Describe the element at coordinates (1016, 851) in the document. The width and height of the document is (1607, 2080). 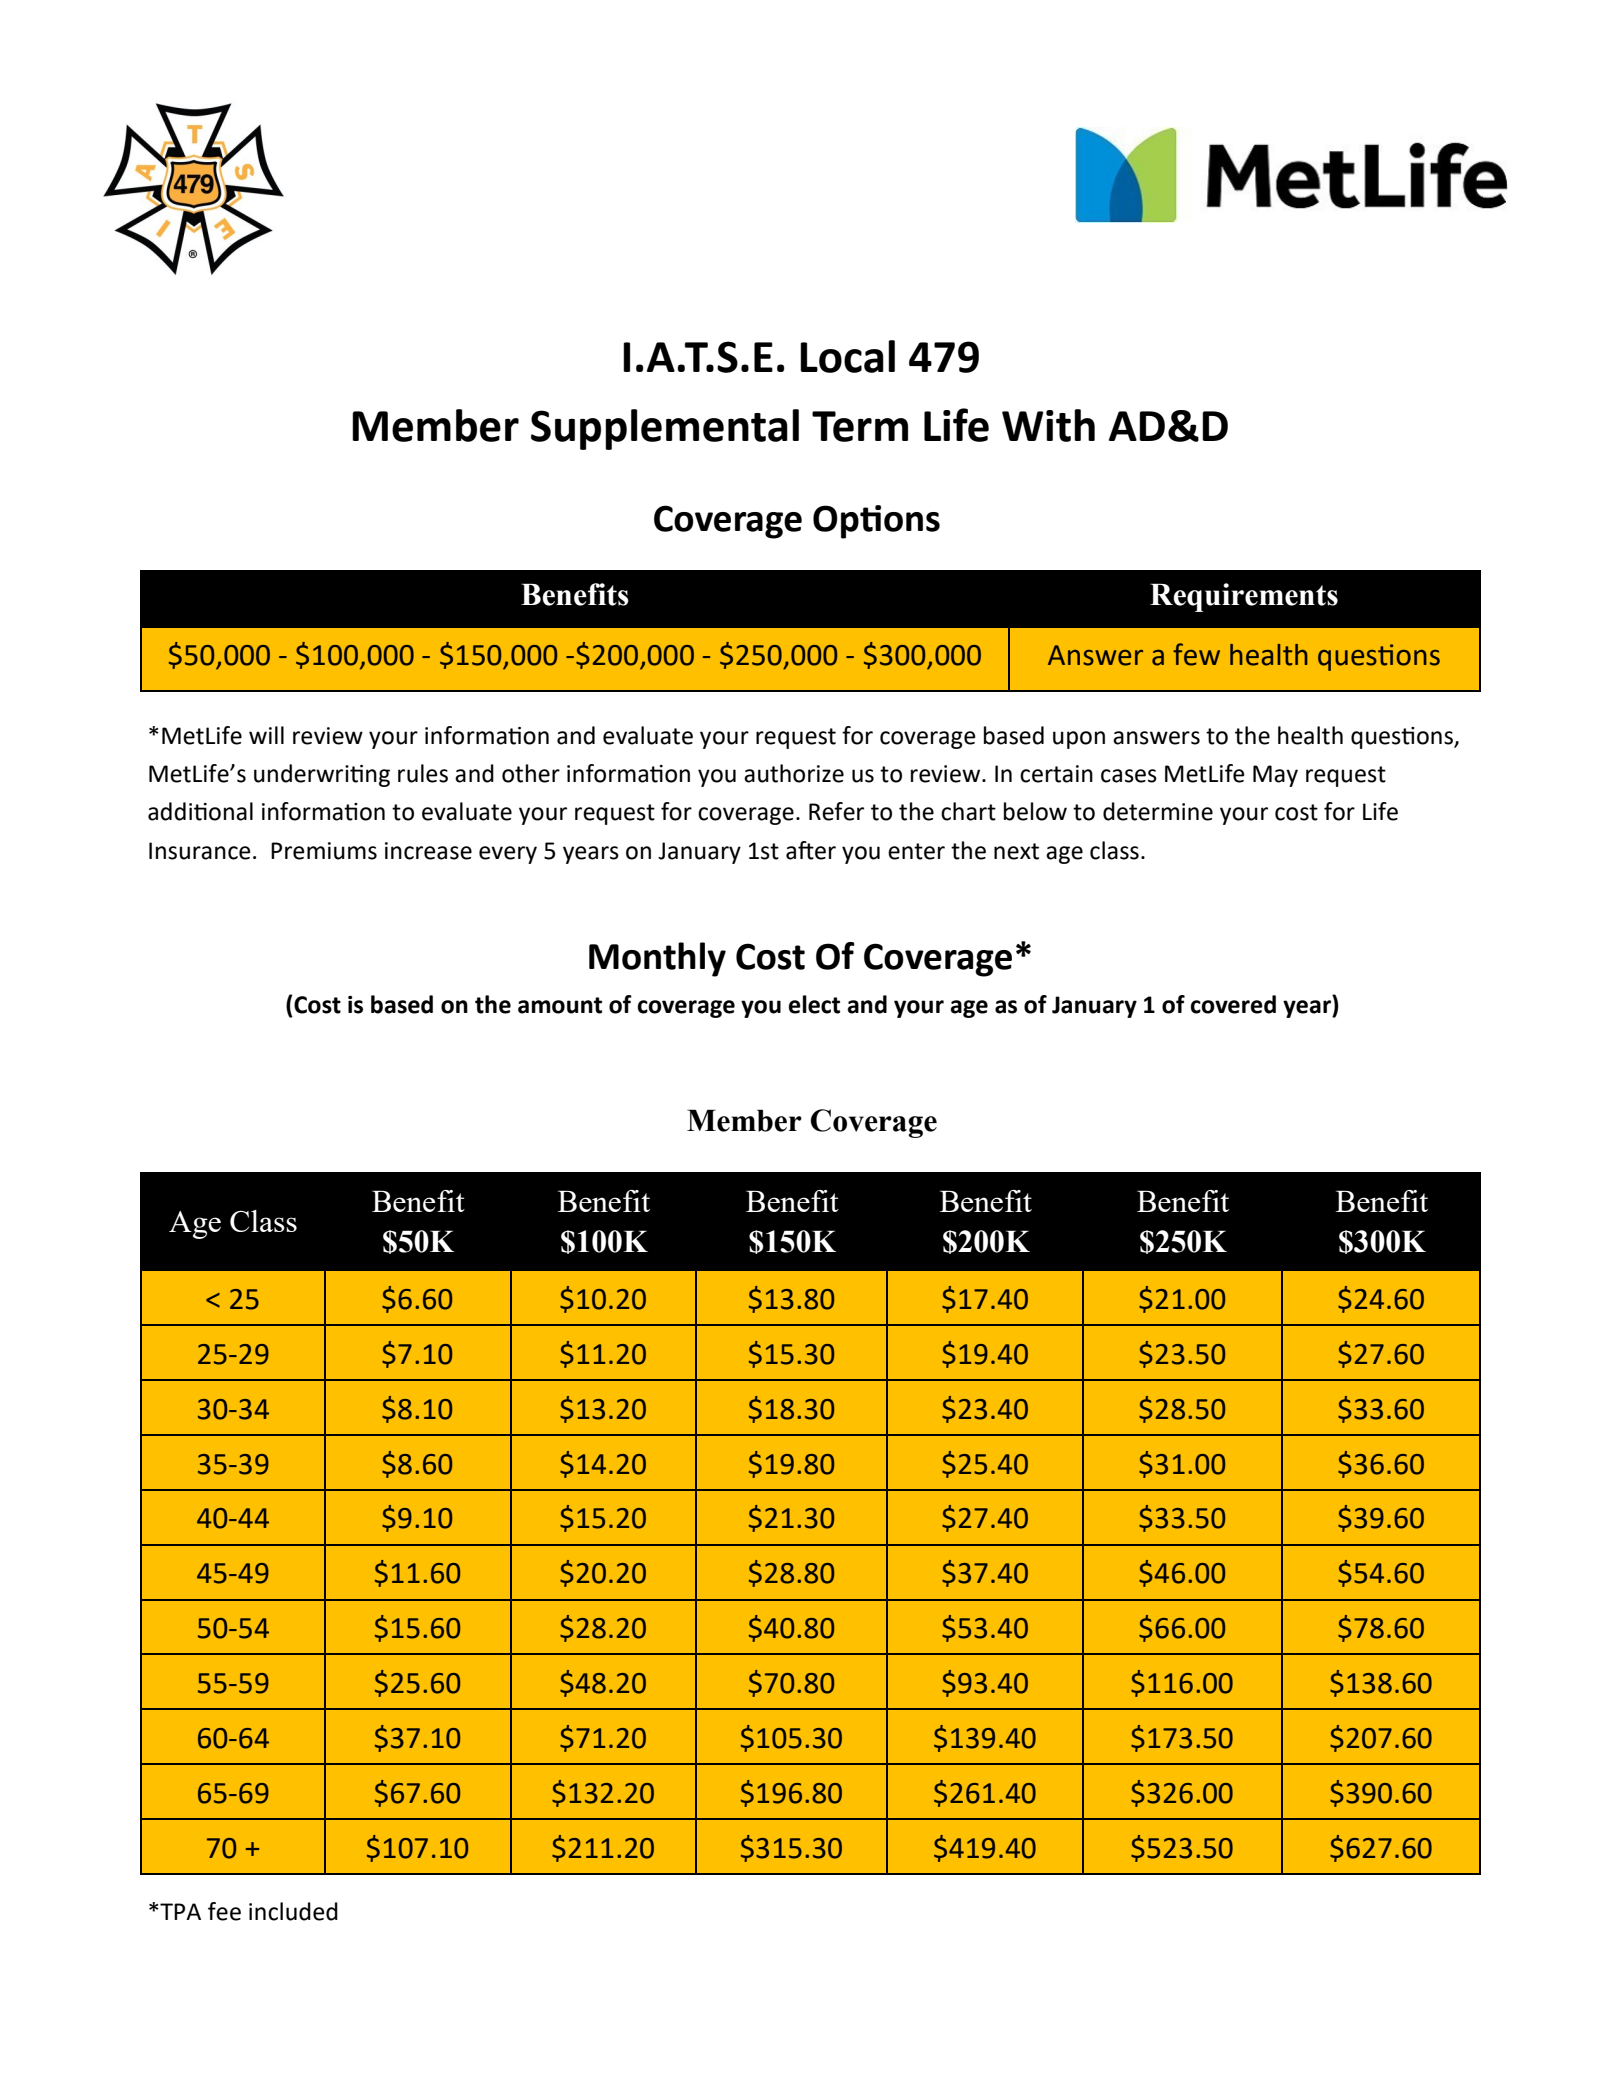
I see `next` at that location.
